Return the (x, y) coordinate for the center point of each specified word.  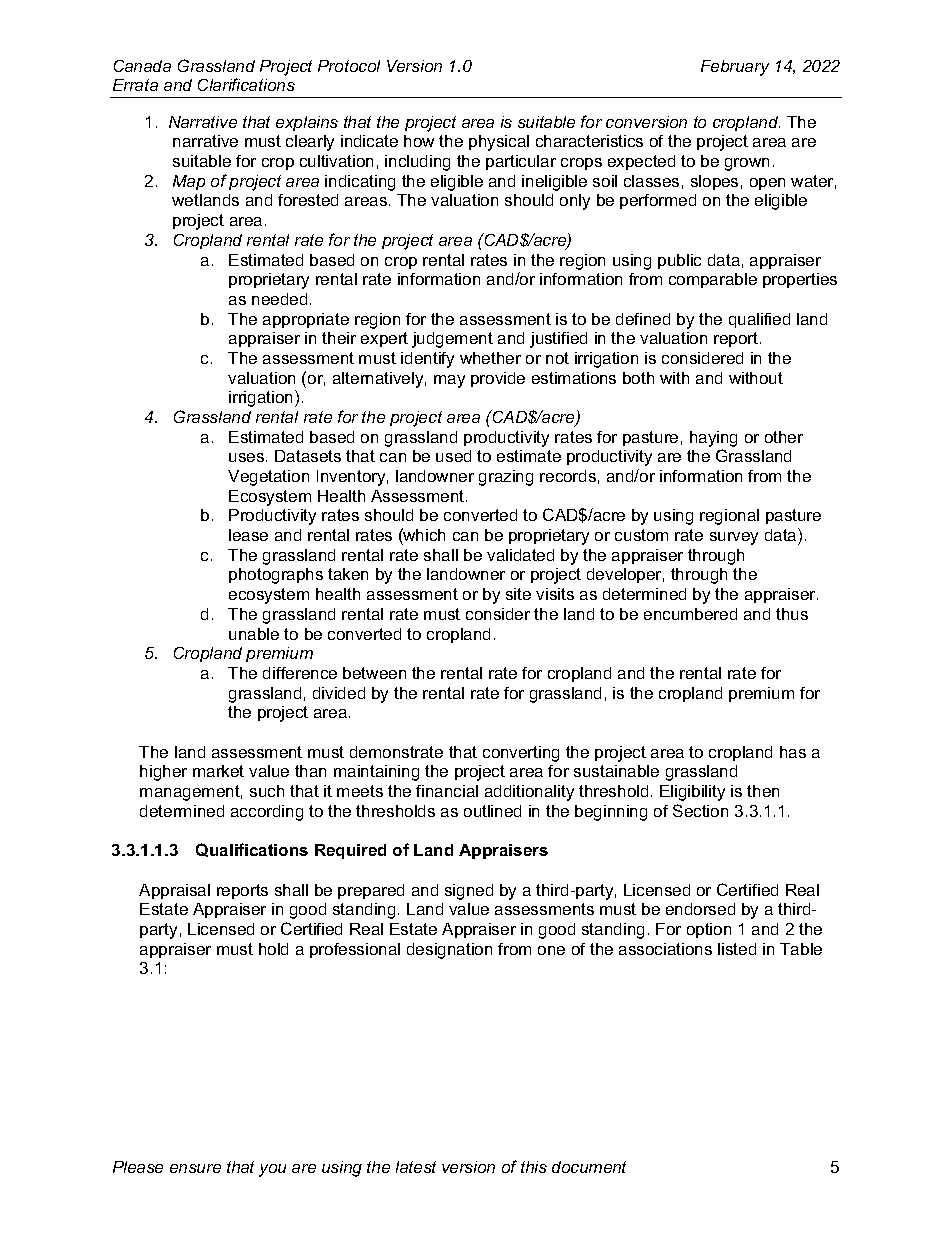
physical (499, 143)
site (518, 594)
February (735, 68)
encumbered (690, 614)
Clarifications (246, 84)
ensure (195, 1168)
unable (254, 634)
